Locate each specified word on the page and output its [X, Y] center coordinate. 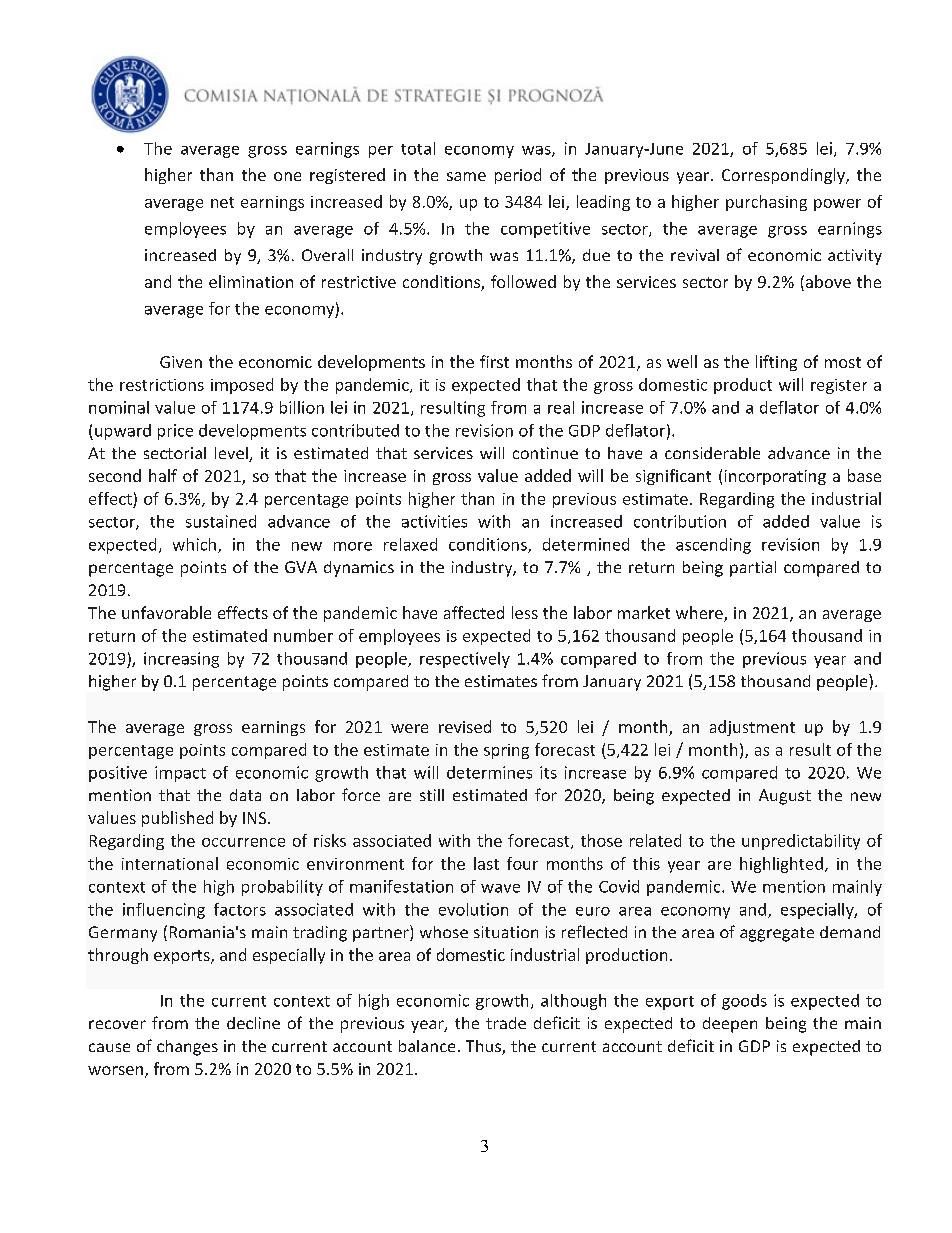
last [486, 863]
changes [187, 1048]
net [222, 202]
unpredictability [801, 842]
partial [753, 569]
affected [474, 612]
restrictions [162, 385]
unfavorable [166, 612]
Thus [484, 1047]
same [466, 176]
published [177, 819]
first [494, 361]
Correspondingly [784, 176]
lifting [776, 363]
